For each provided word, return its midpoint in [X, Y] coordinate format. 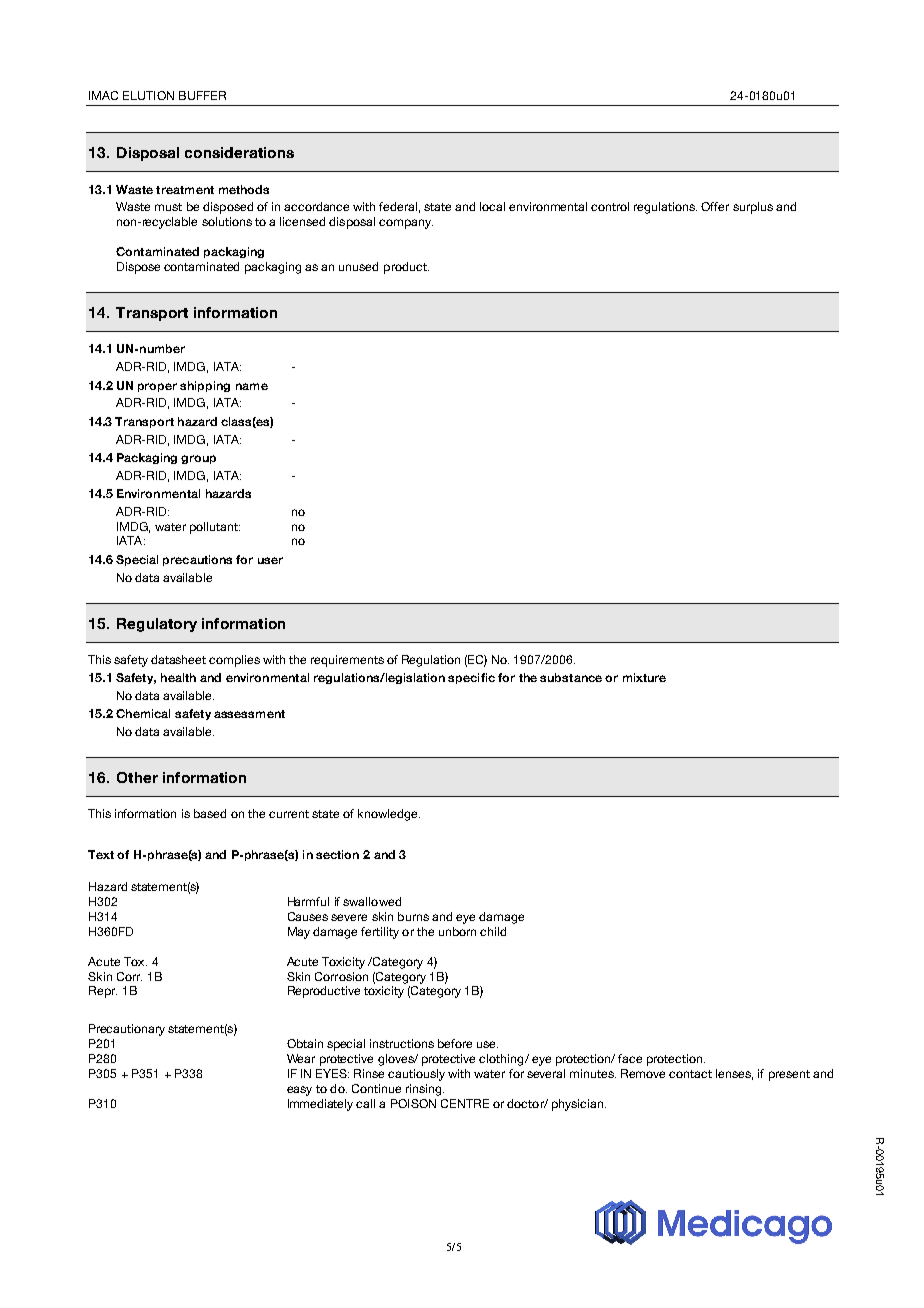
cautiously [416, 1075]
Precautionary [127, 1030]
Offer [715, 206]
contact [690, 1074]
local [492, 206]
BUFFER [202, 95]
